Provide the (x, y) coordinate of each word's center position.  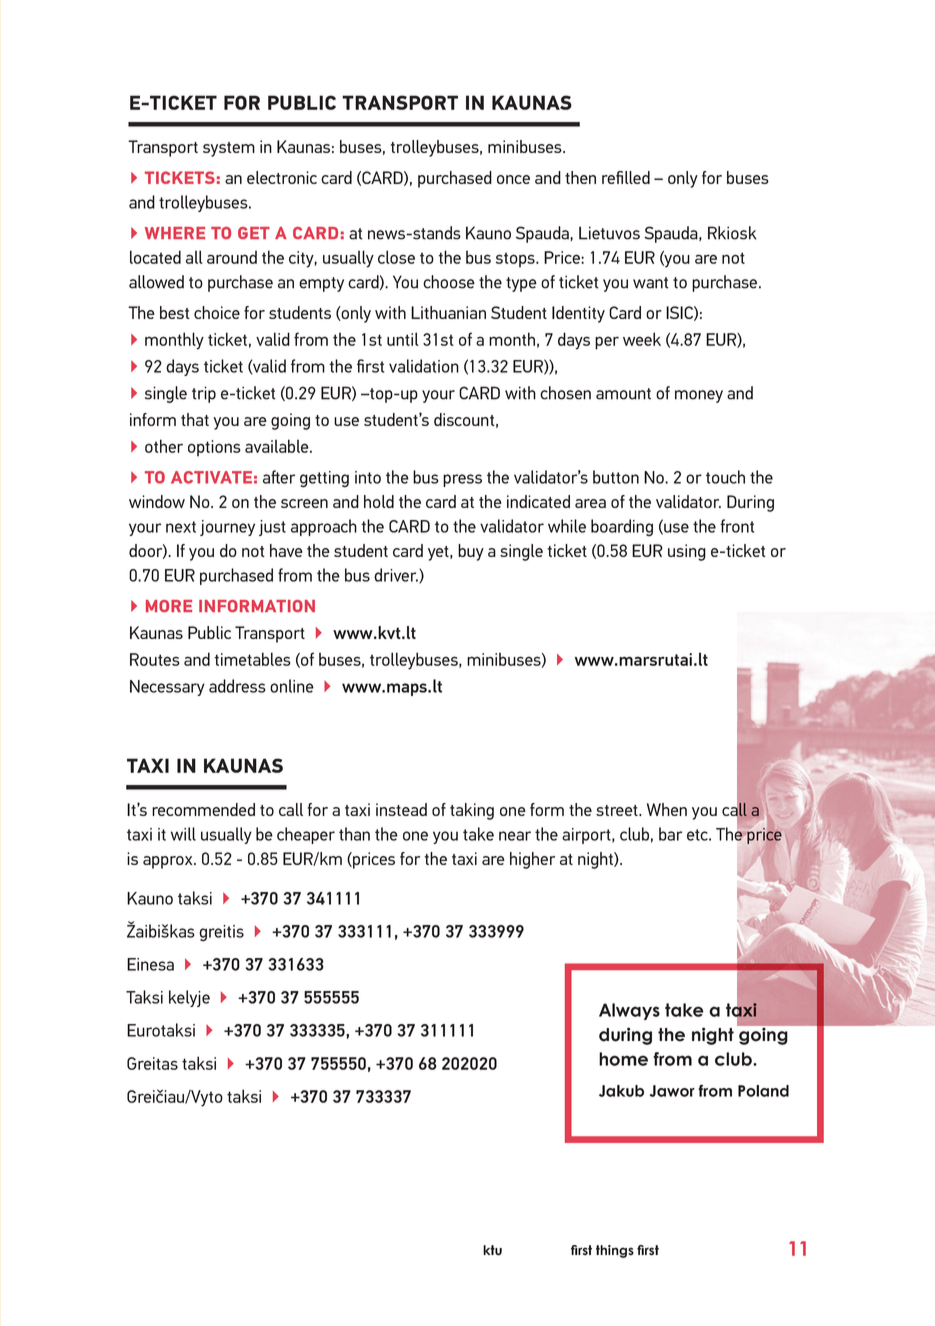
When (667, 809)
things (615, 1251)
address (237, 686)
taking (472, 811)
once (513, 179)
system (229, 149)
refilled (626, 177)
